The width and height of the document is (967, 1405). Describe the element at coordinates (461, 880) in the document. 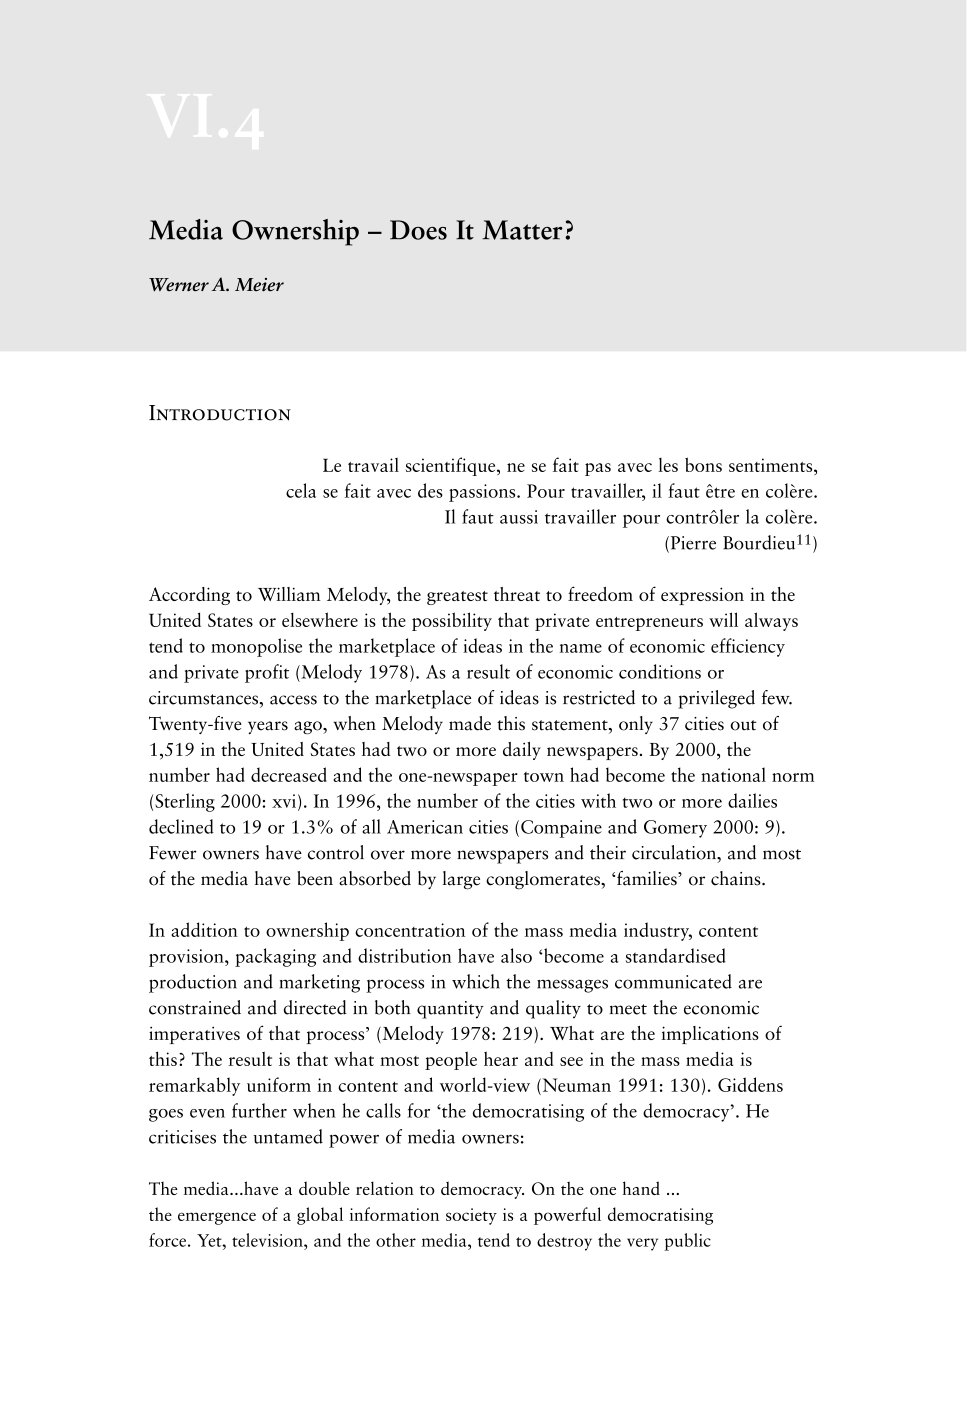

I see `large` at that location.
